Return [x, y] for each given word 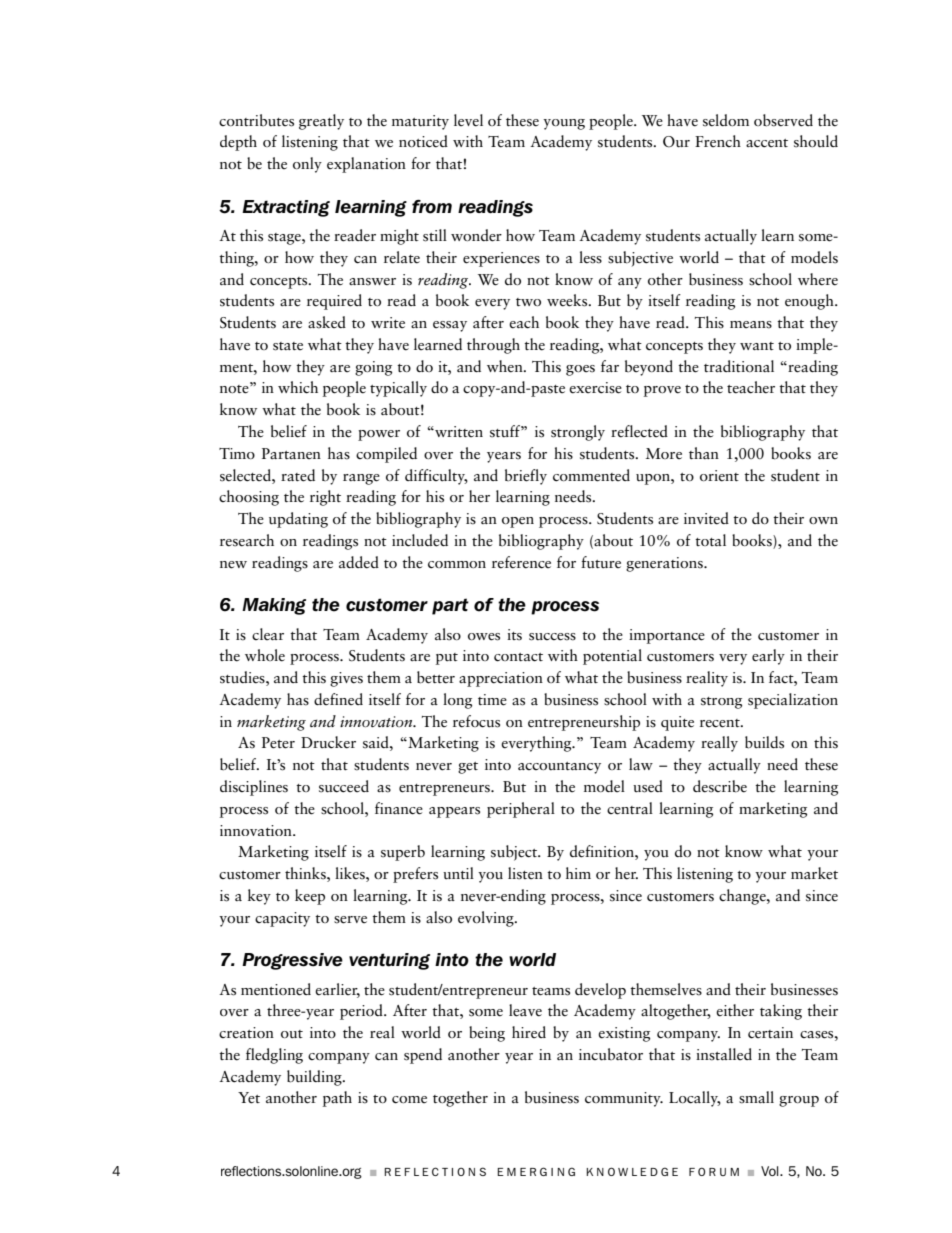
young [564, 124]
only [307, 165]
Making [274, 606]
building [315, 1078]
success [552, 637]
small [756, 1097]
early [768, 657]
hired [529, 1032]
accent [767, 143]
